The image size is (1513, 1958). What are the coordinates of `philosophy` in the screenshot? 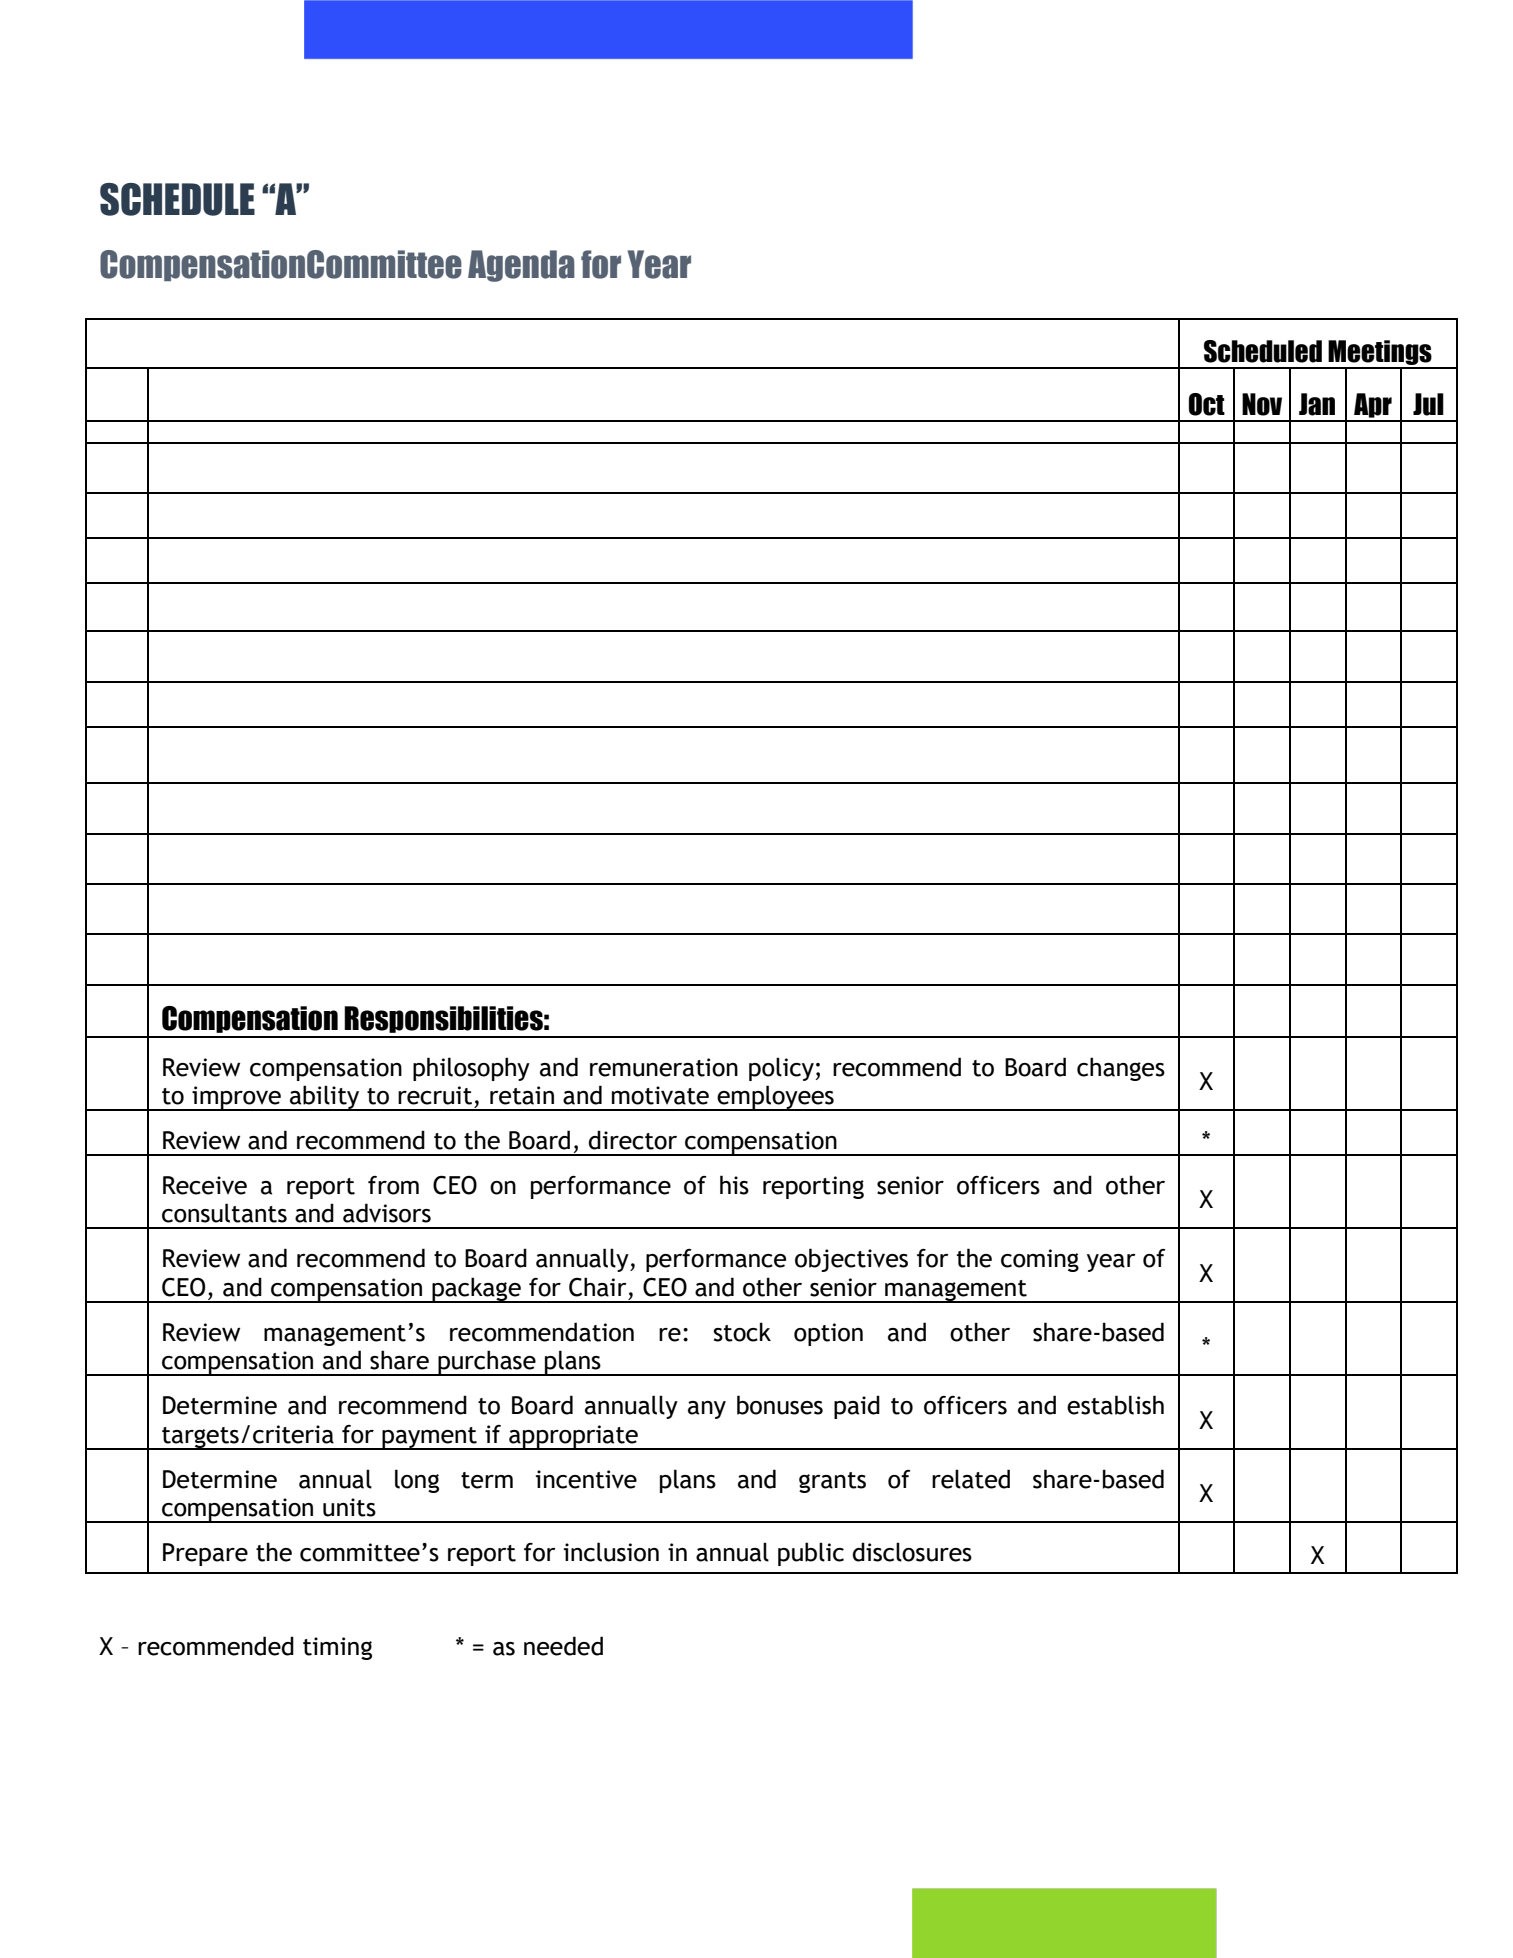 It's located at (471, 1069).
